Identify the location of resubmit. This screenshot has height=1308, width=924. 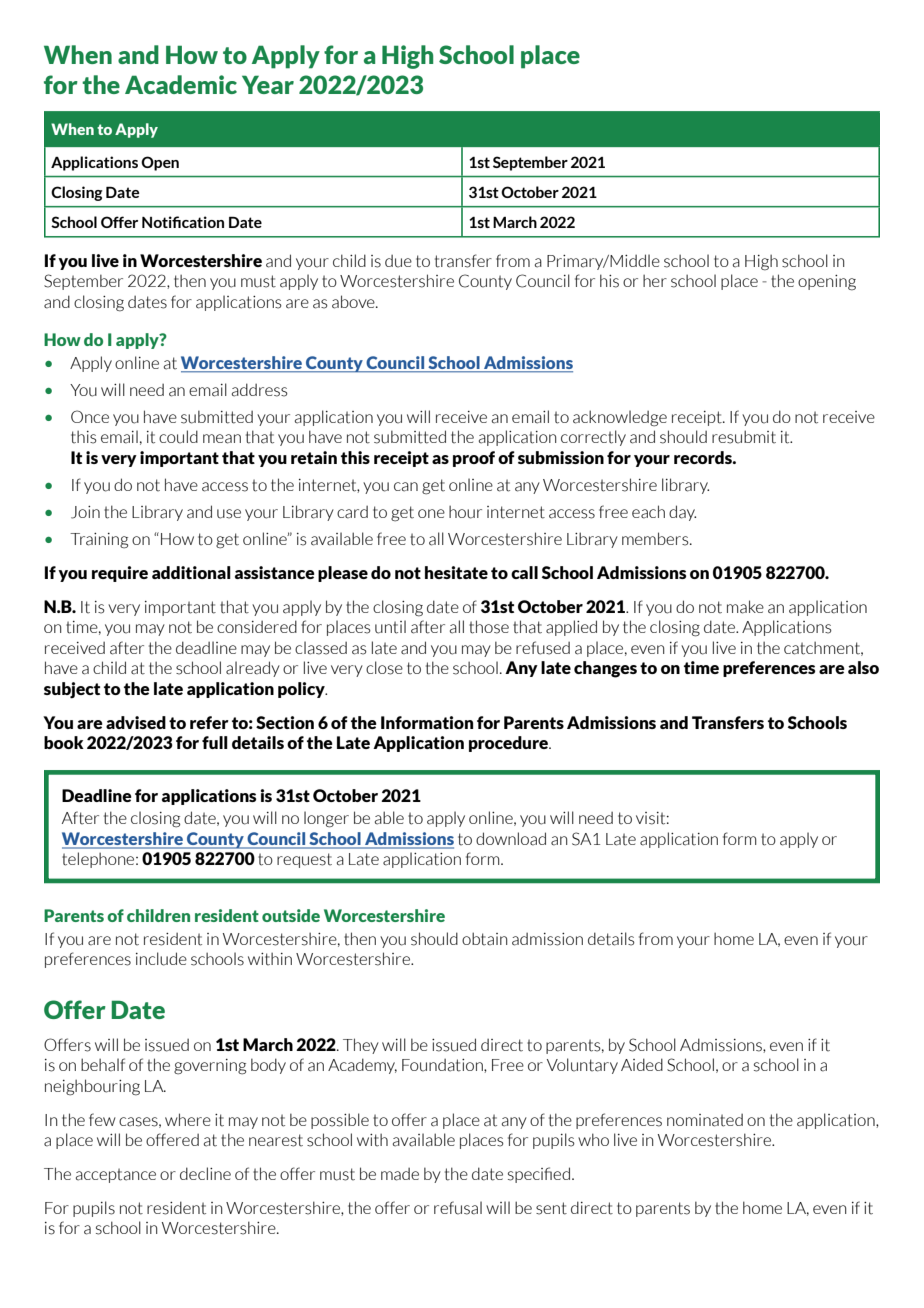
(744, 437).
